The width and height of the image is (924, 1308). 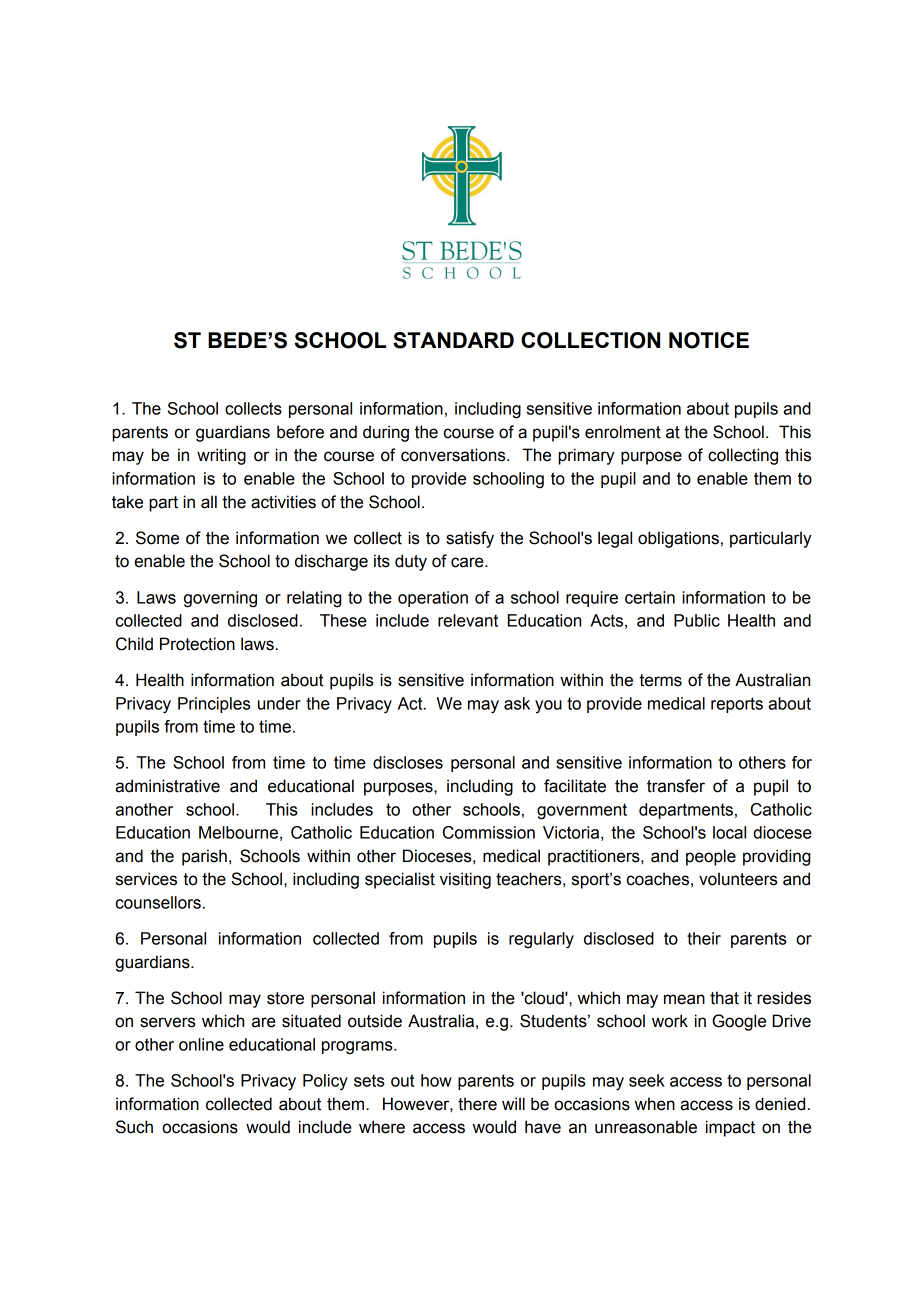 I want to click on impact, so click(x=730, y=1128).
